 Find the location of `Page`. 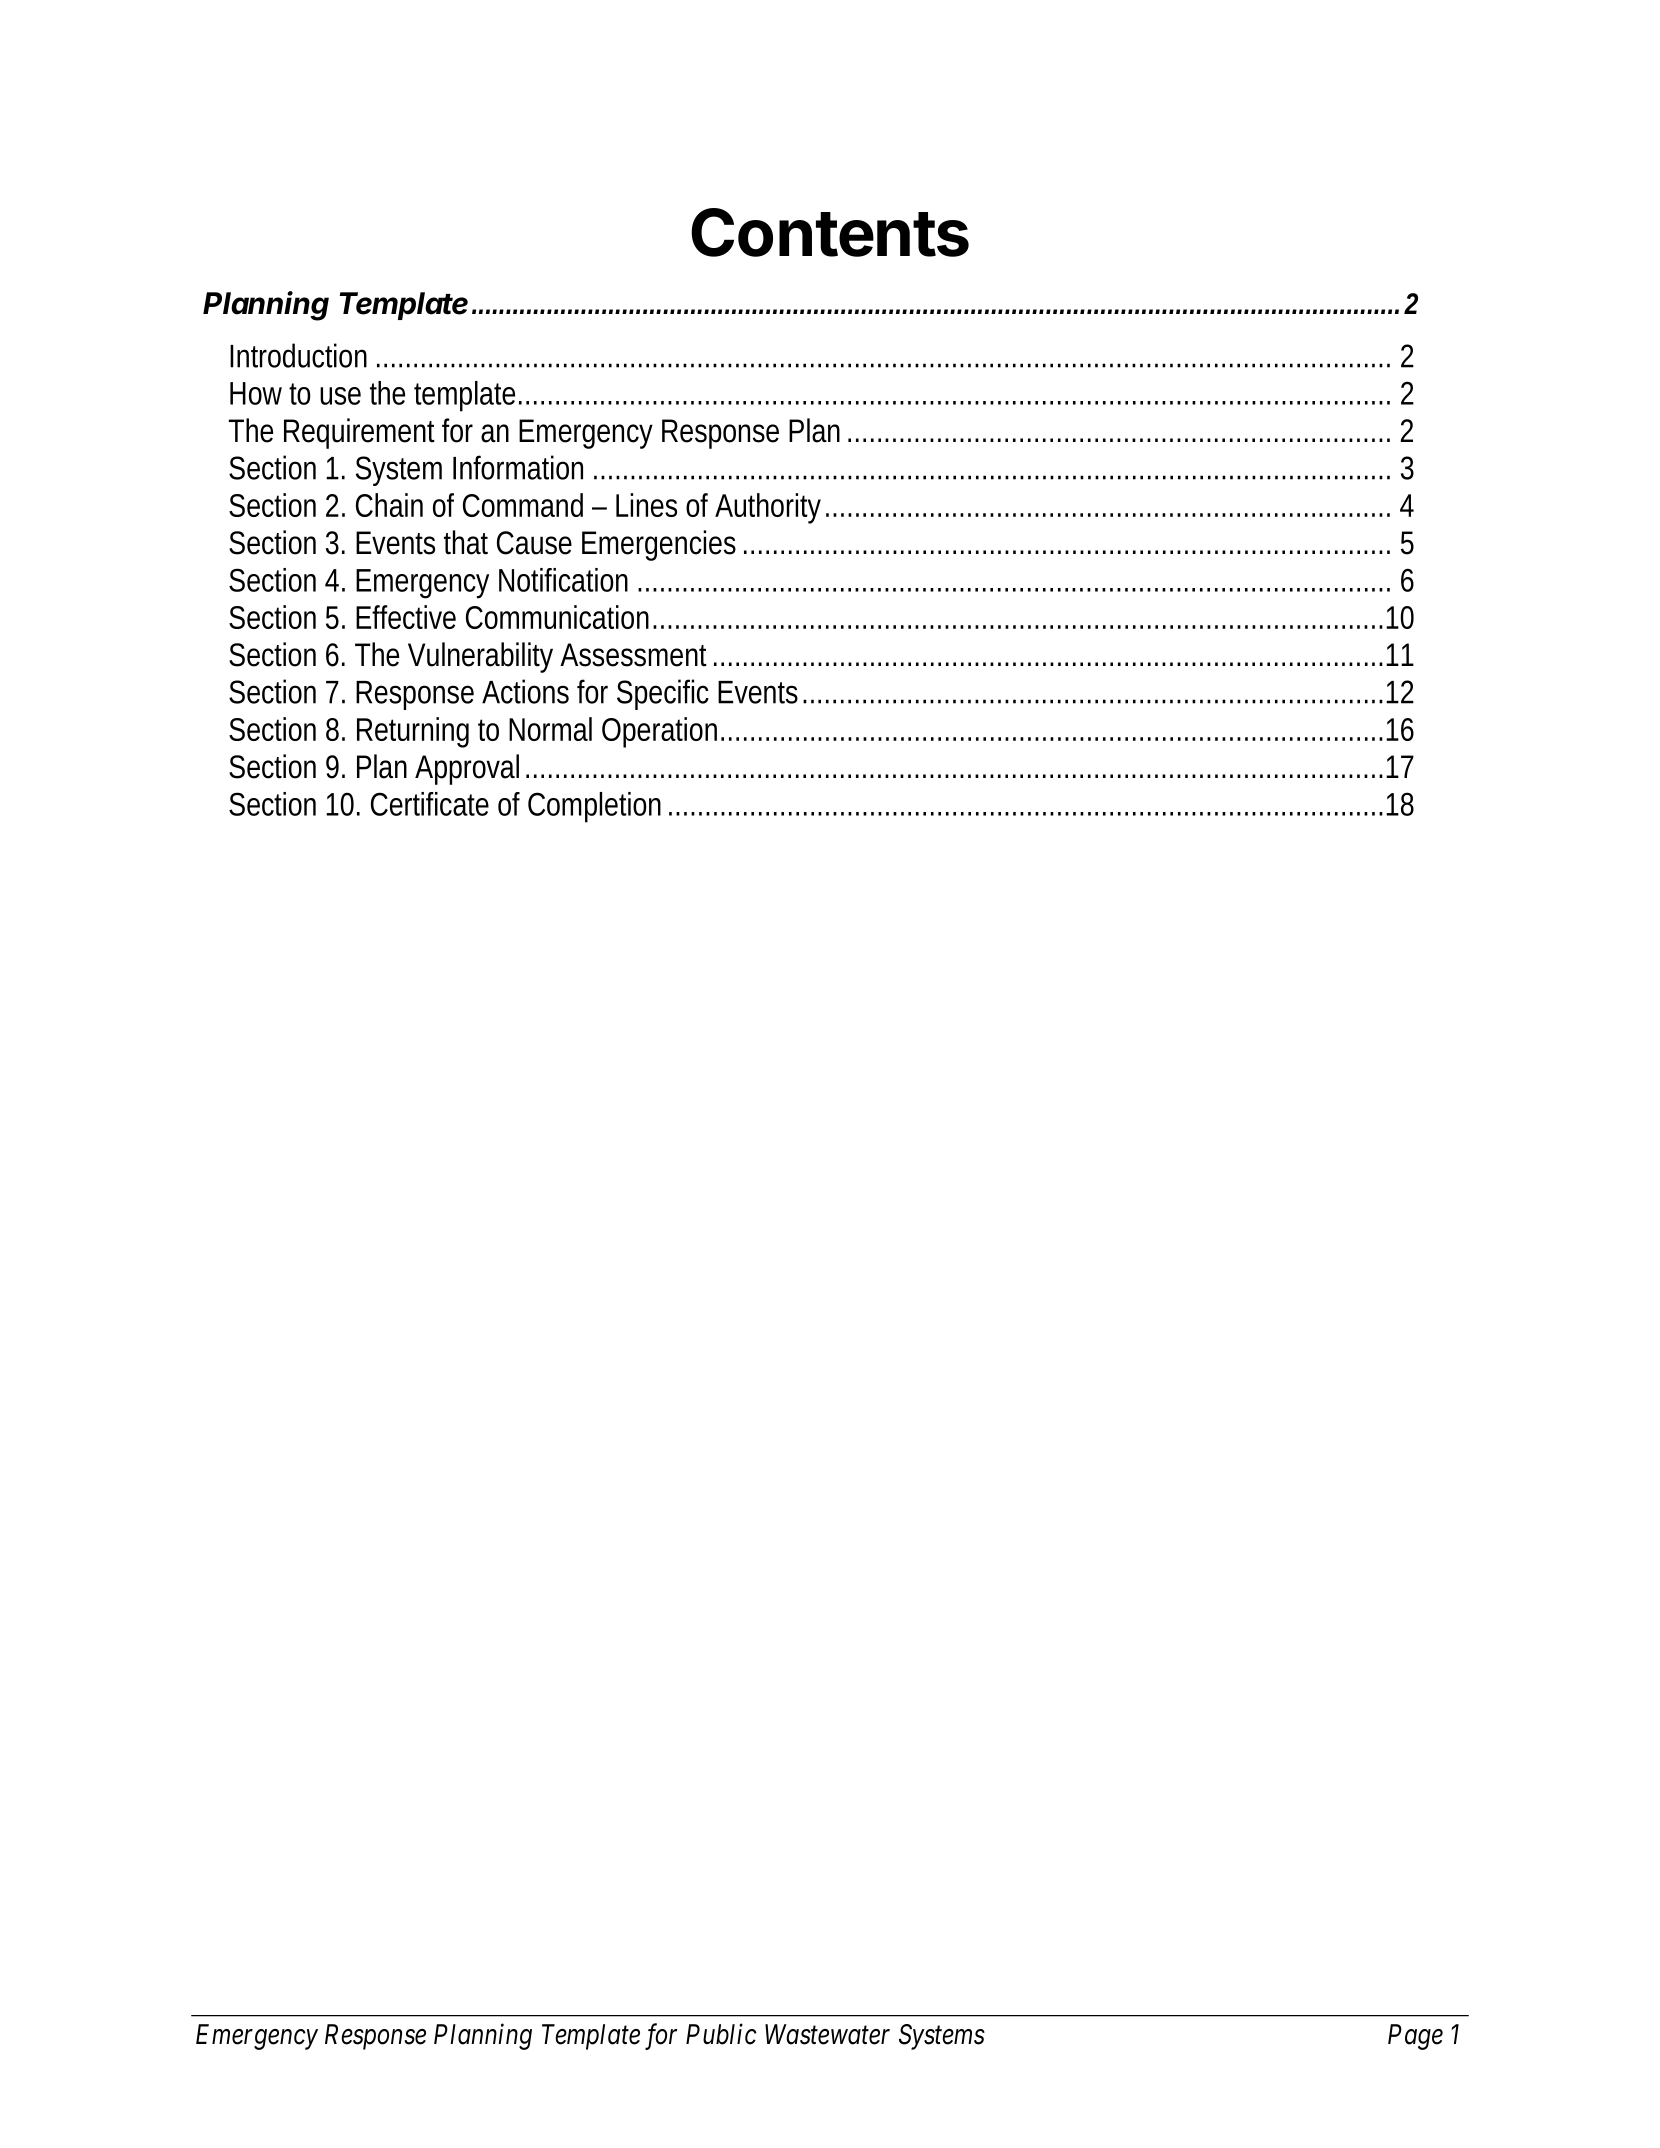

Page is located at coordinates (1415, 2037).
